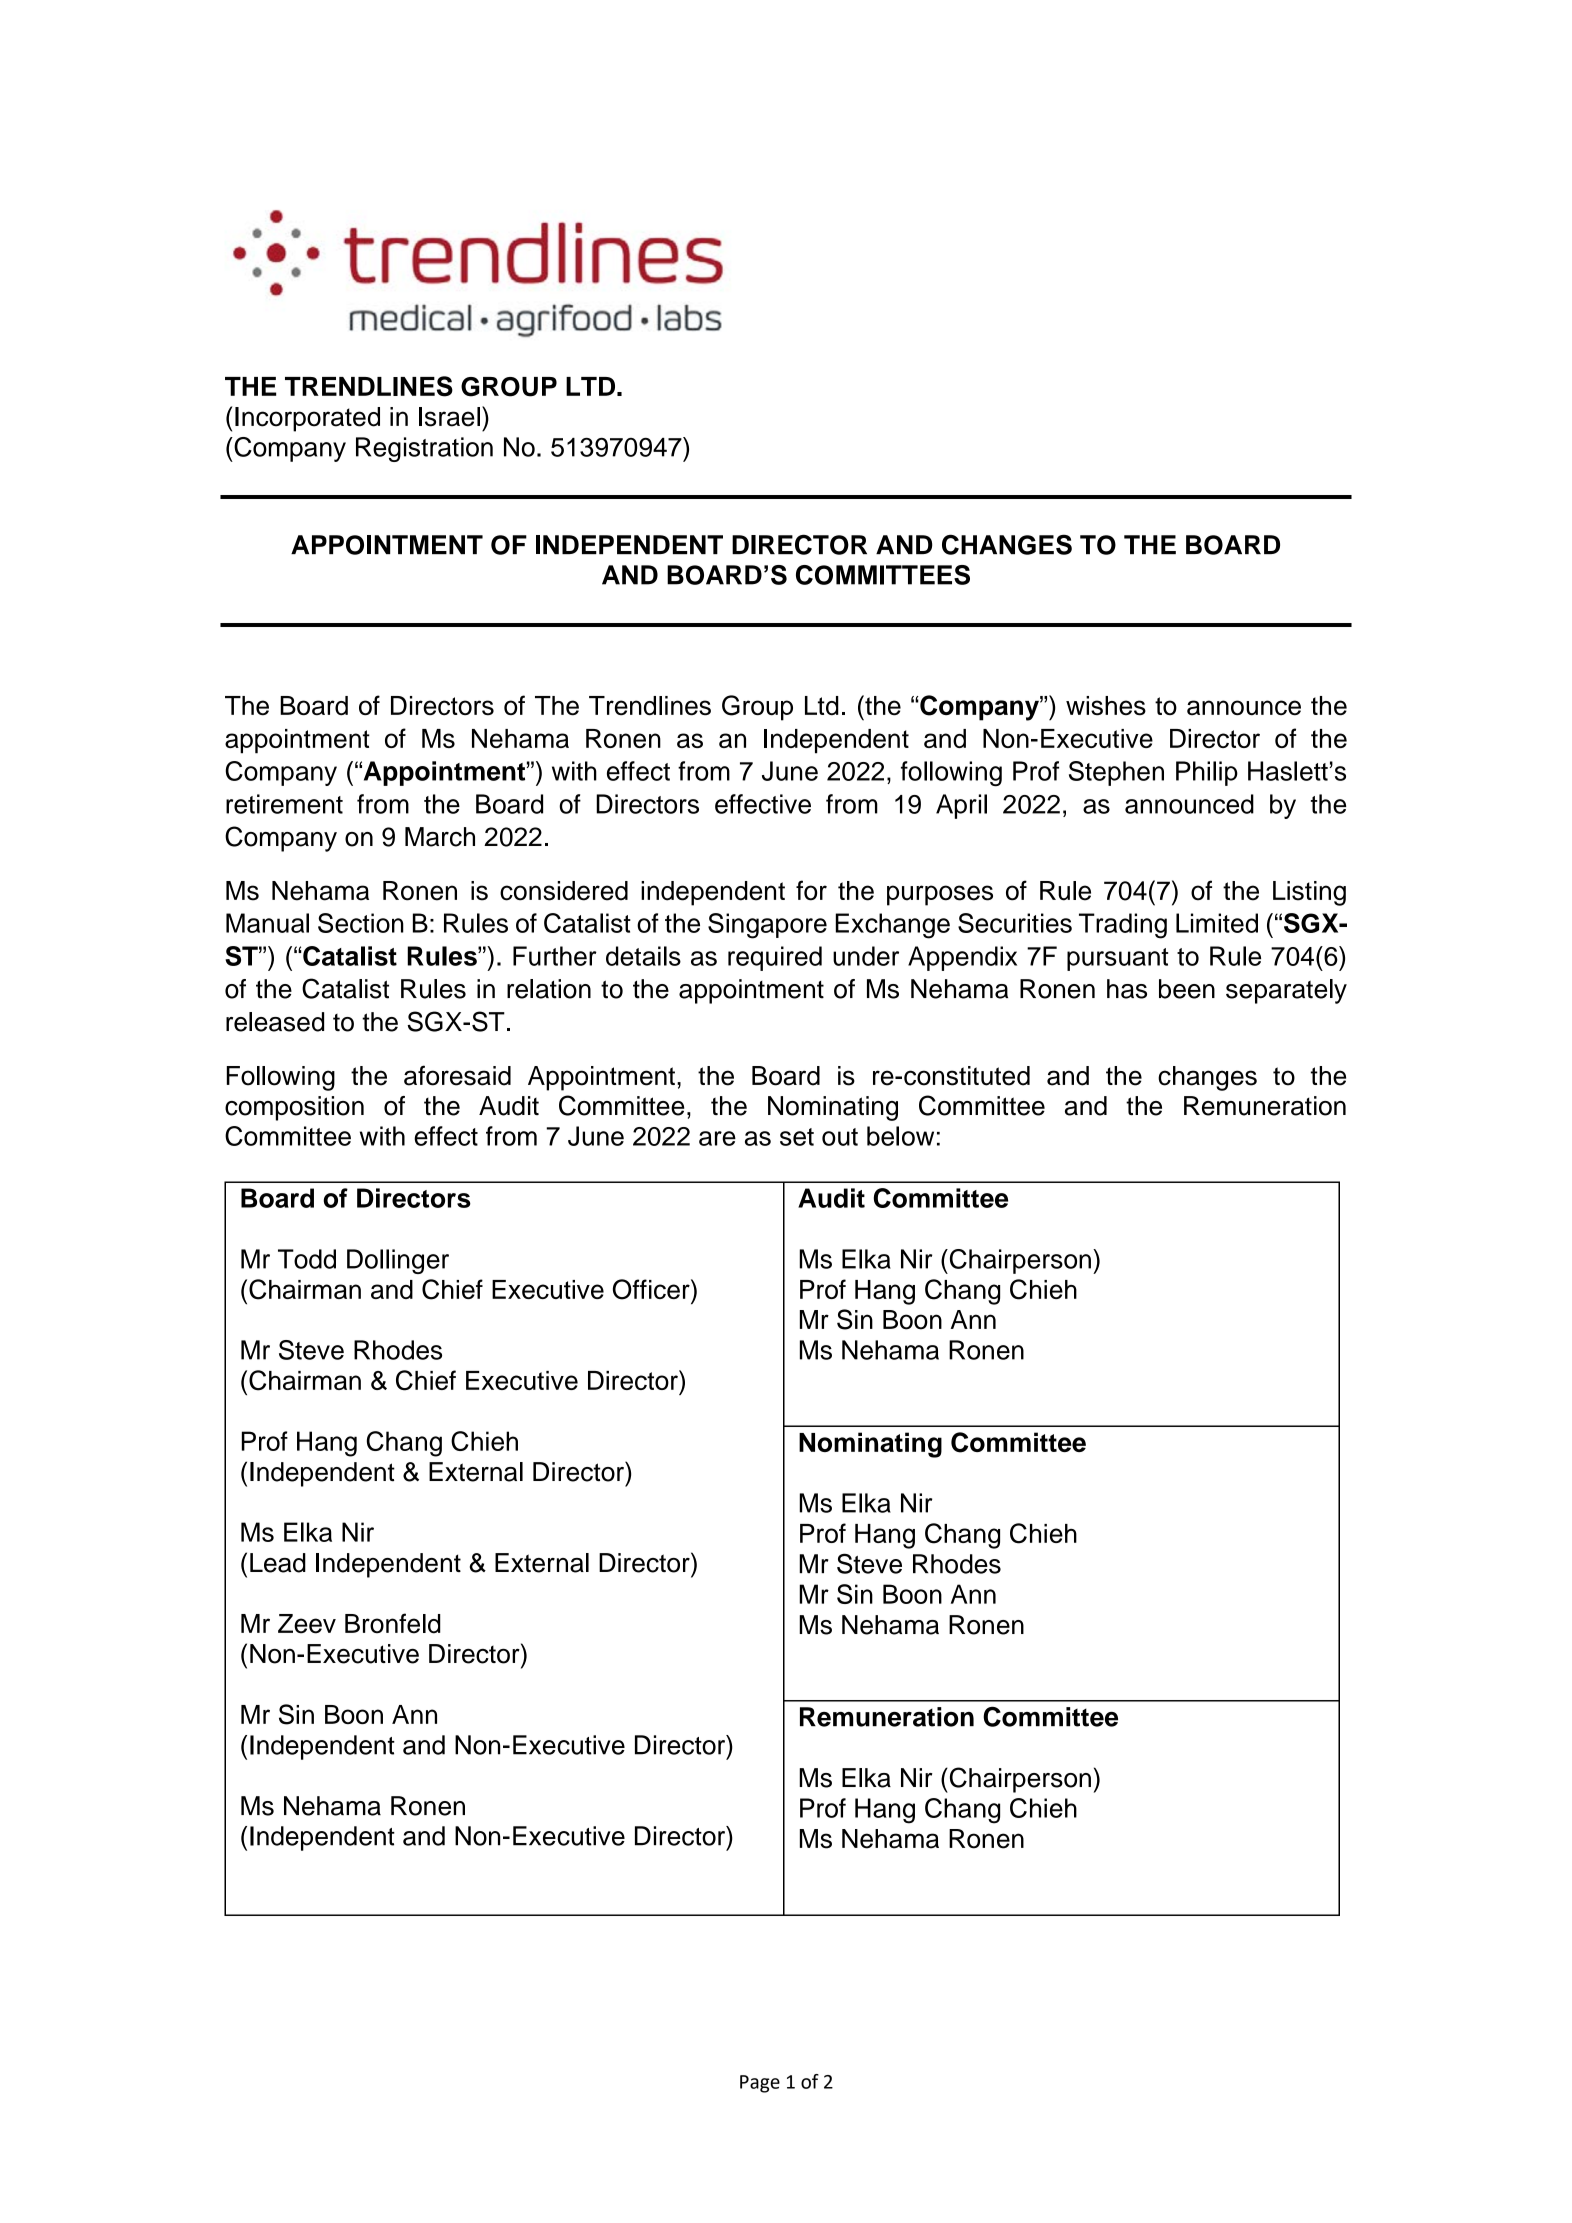 The height and width of the image is (2223, 1572). Describe the element at coordinates (652, 1289) in the image. I see `Officer` at that location.
